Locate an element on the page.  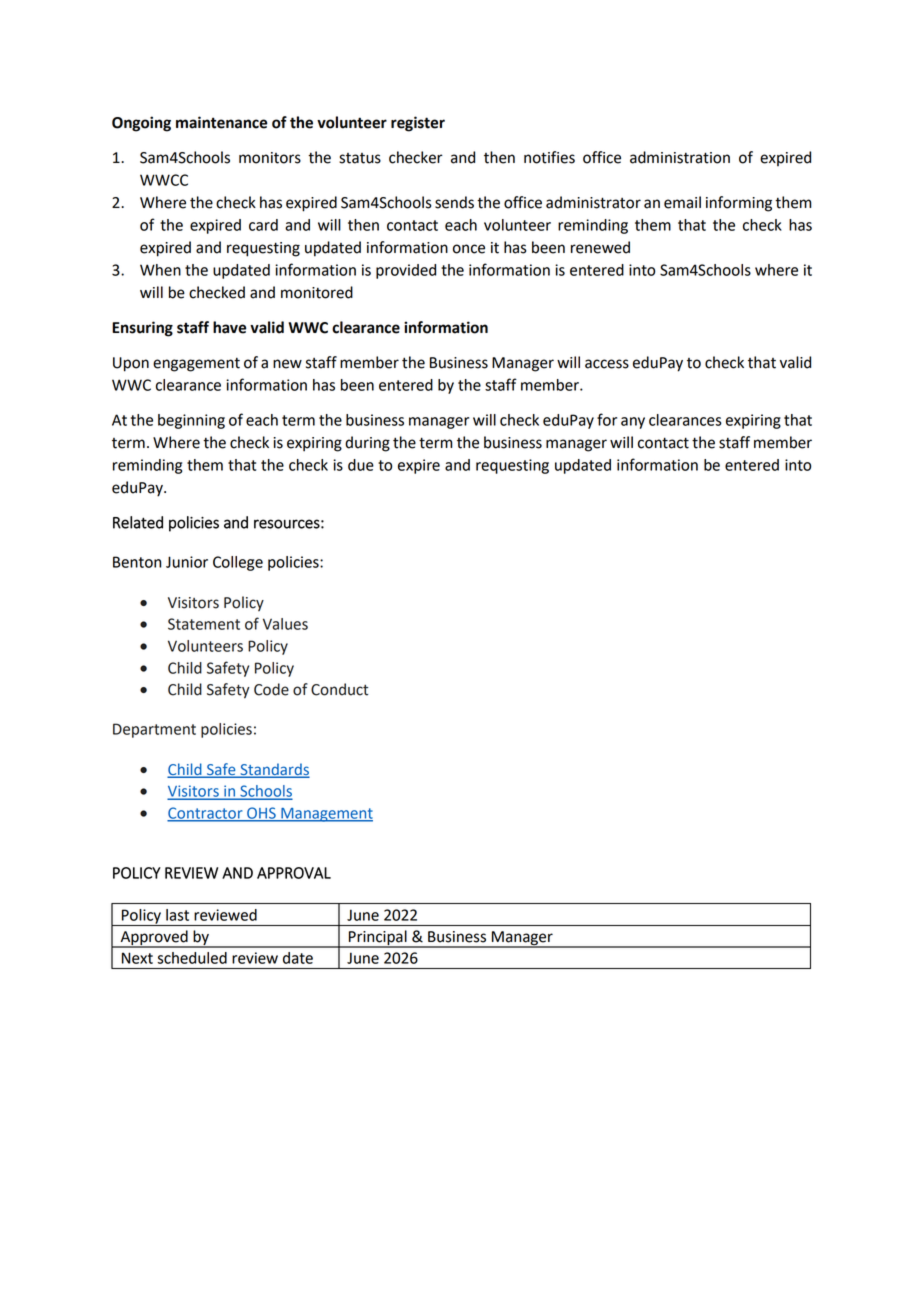
engagement is located at coordinates (196, 365).
